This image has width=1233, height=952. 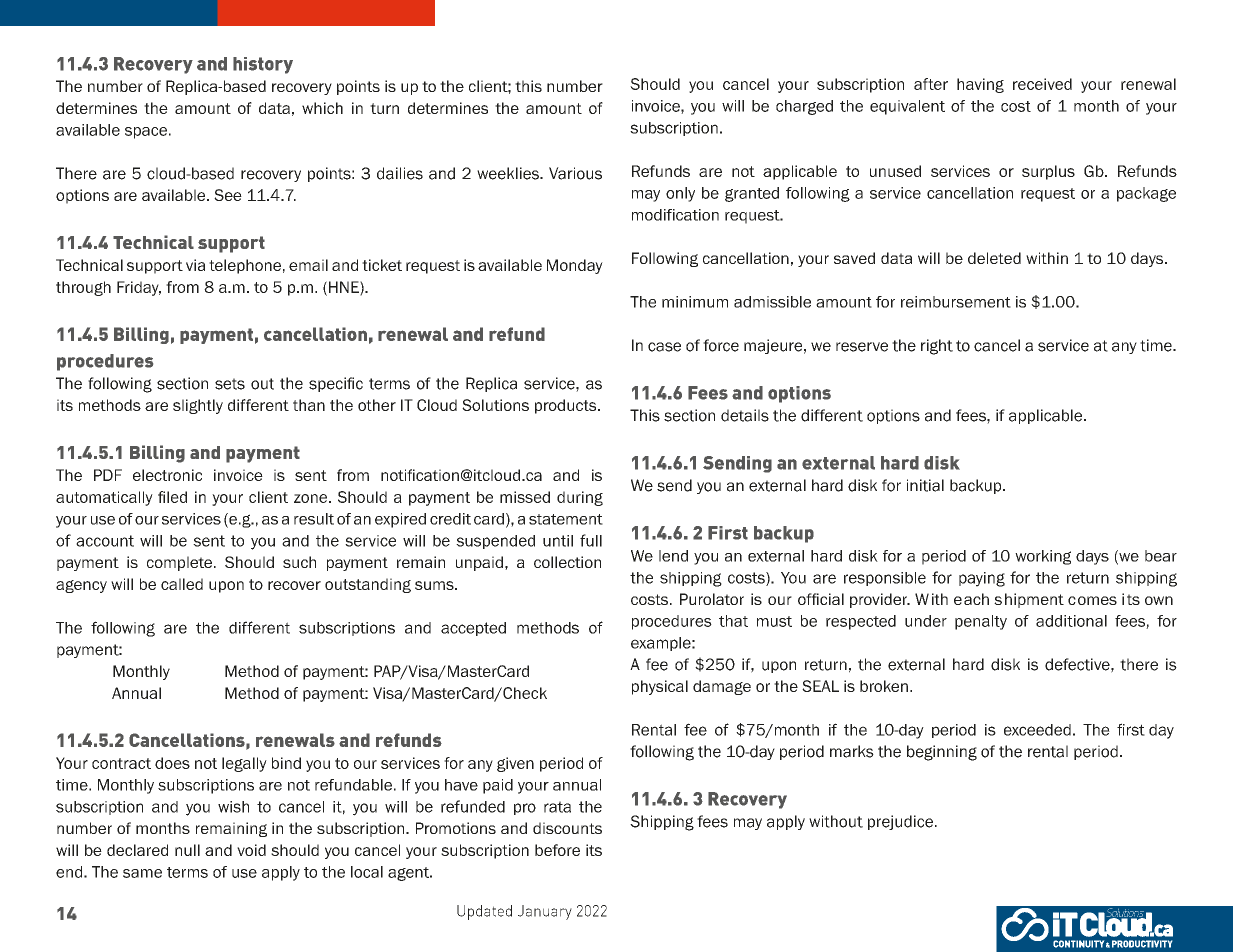 What do you see at coordinates (733, 621) in the image?
I see `that` at bounding box center [733, 621].
